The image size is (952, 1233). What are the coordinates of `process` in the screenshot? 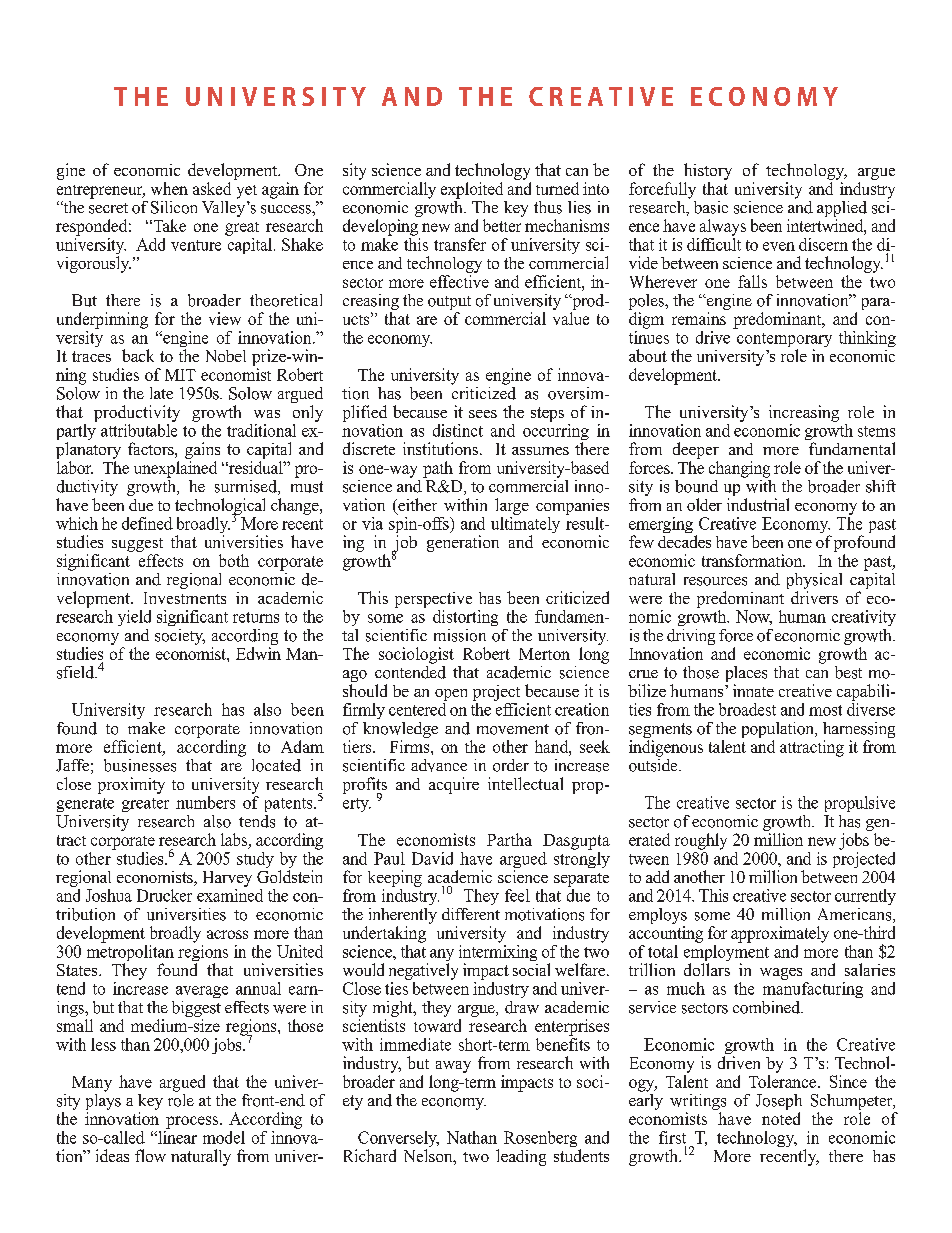 It's located at (192, 1122).
